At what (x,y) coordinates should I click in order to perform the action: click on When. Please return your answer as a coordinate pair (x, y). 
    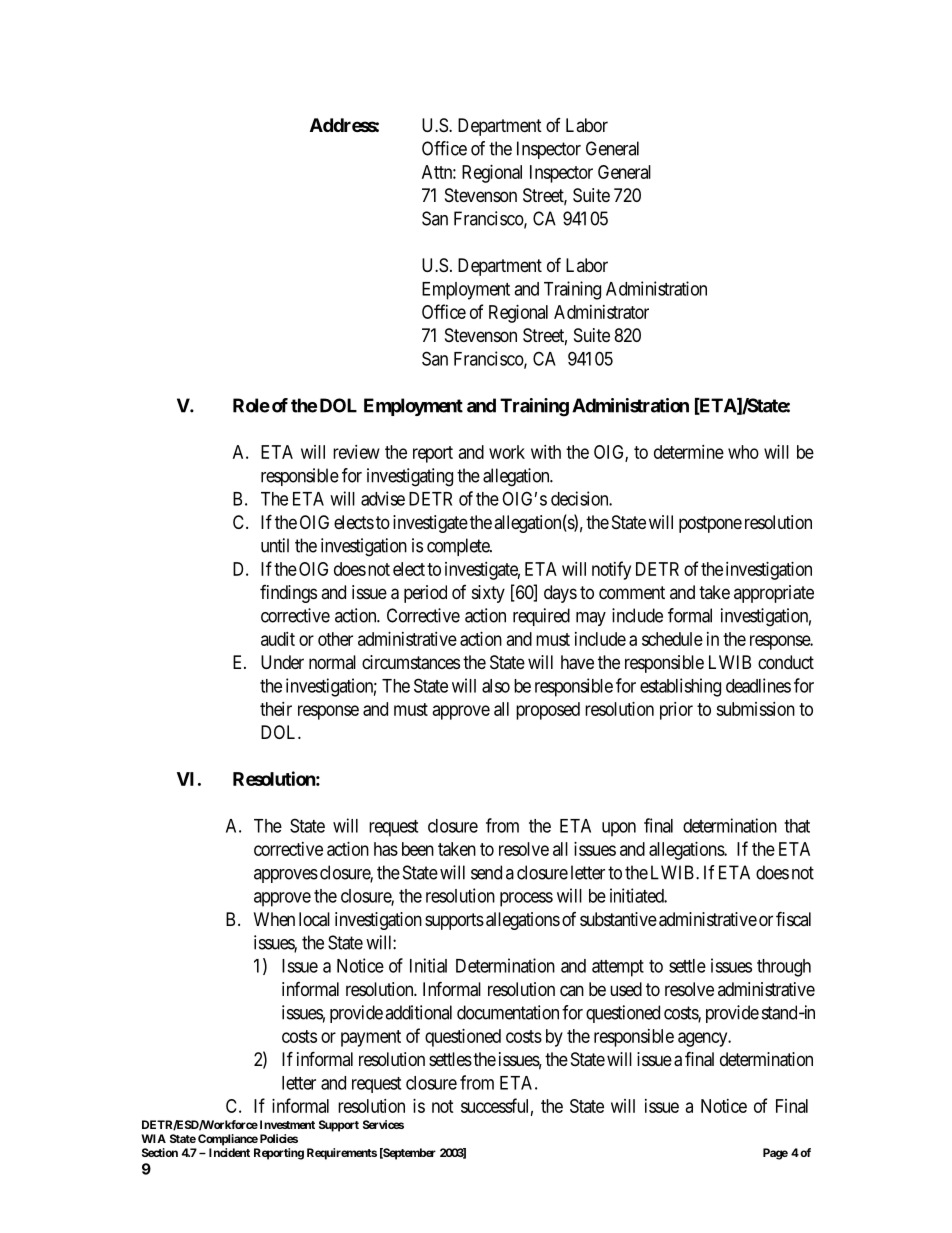
    Looking at the image, I should click on (274, 919).
